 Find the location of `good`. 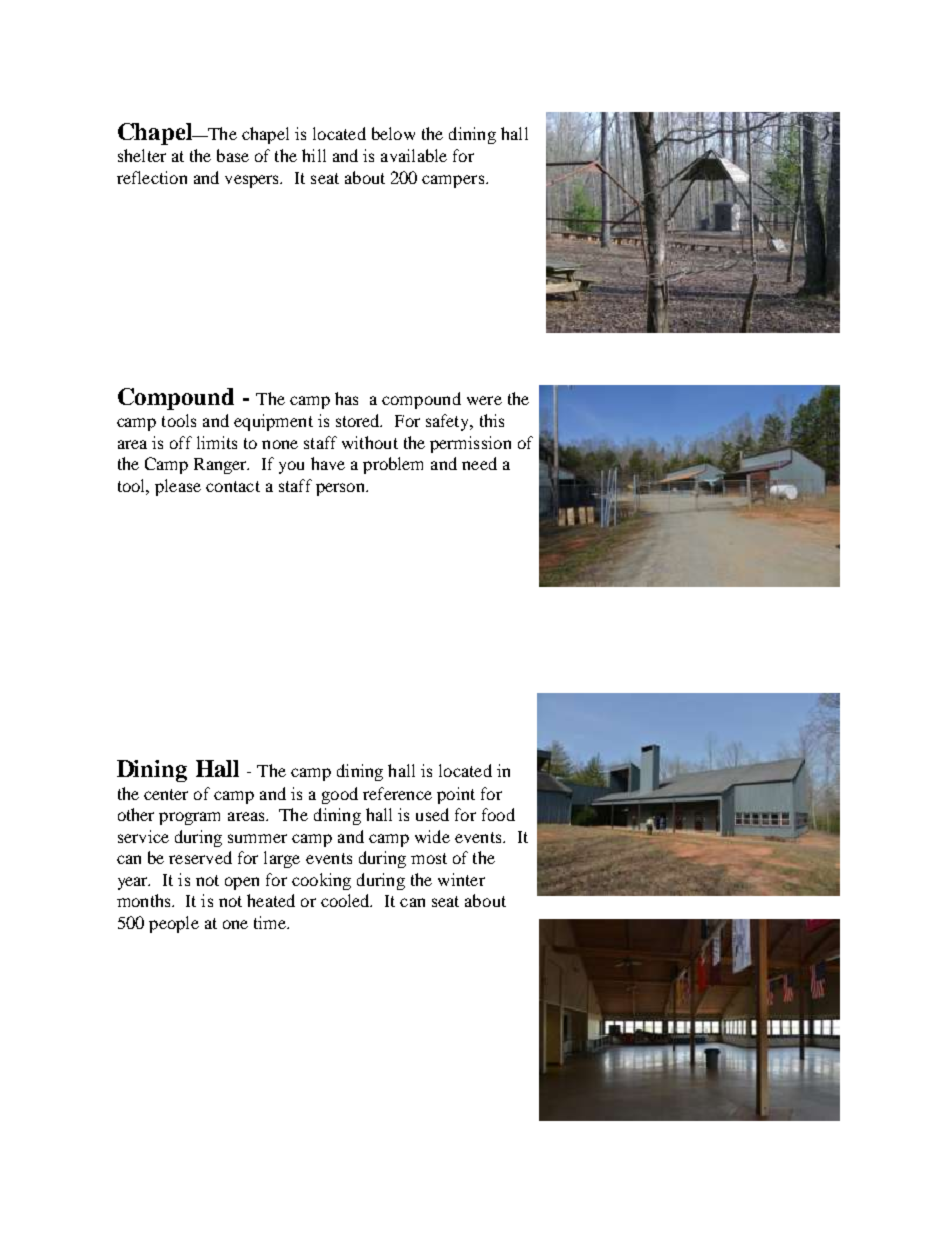

good is located at coordinates (340, 795).
